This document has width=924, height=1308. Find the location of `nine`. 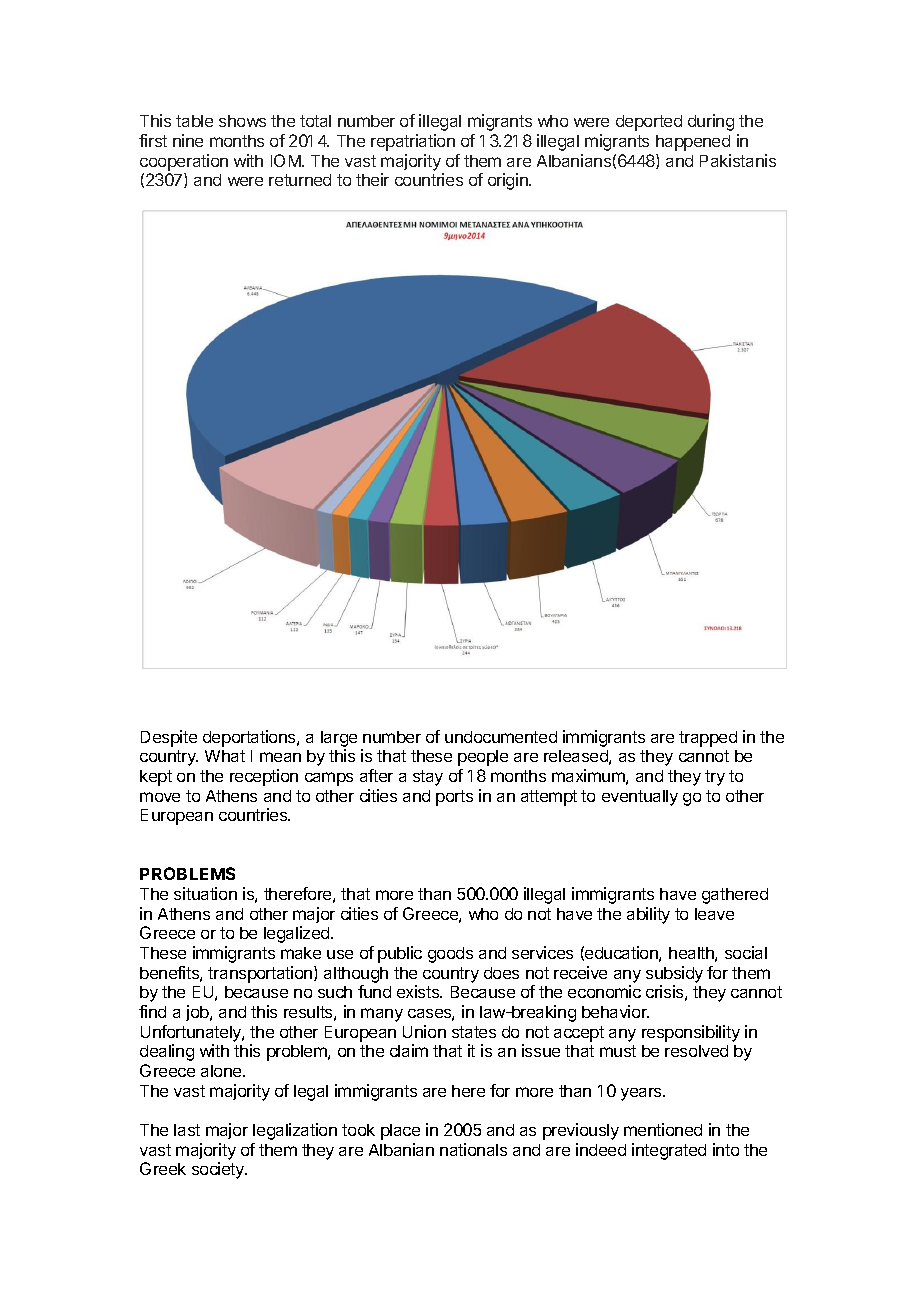

nine is located at coordinates (188, 140).
